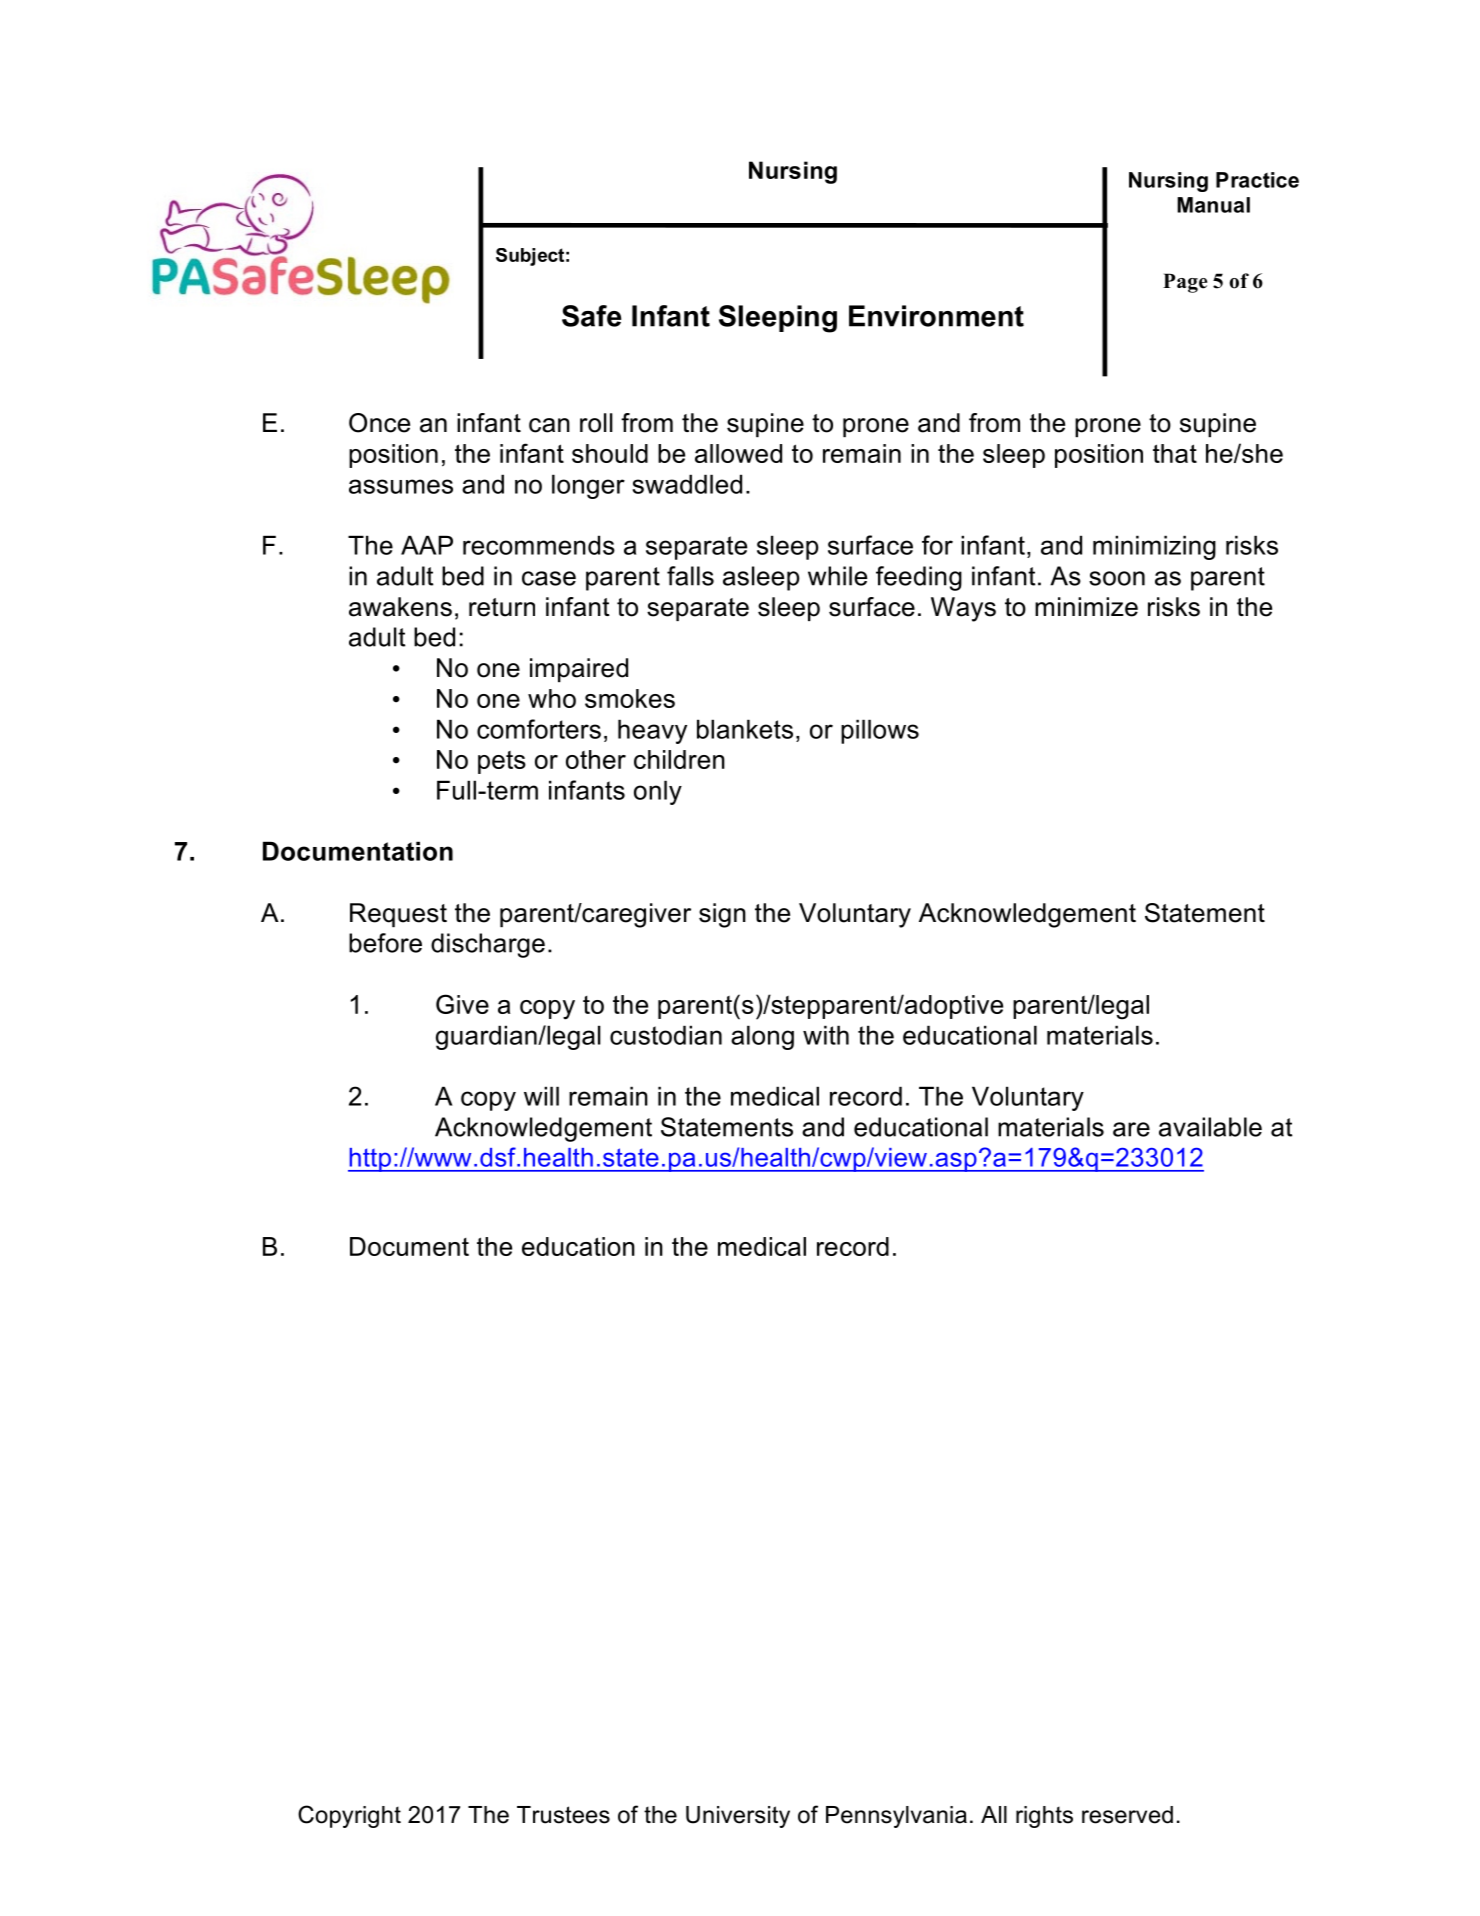 This image has width=1480, height=1916. Describe the element at coordinates (826, 1035) in the image. I see `with` at that location.
